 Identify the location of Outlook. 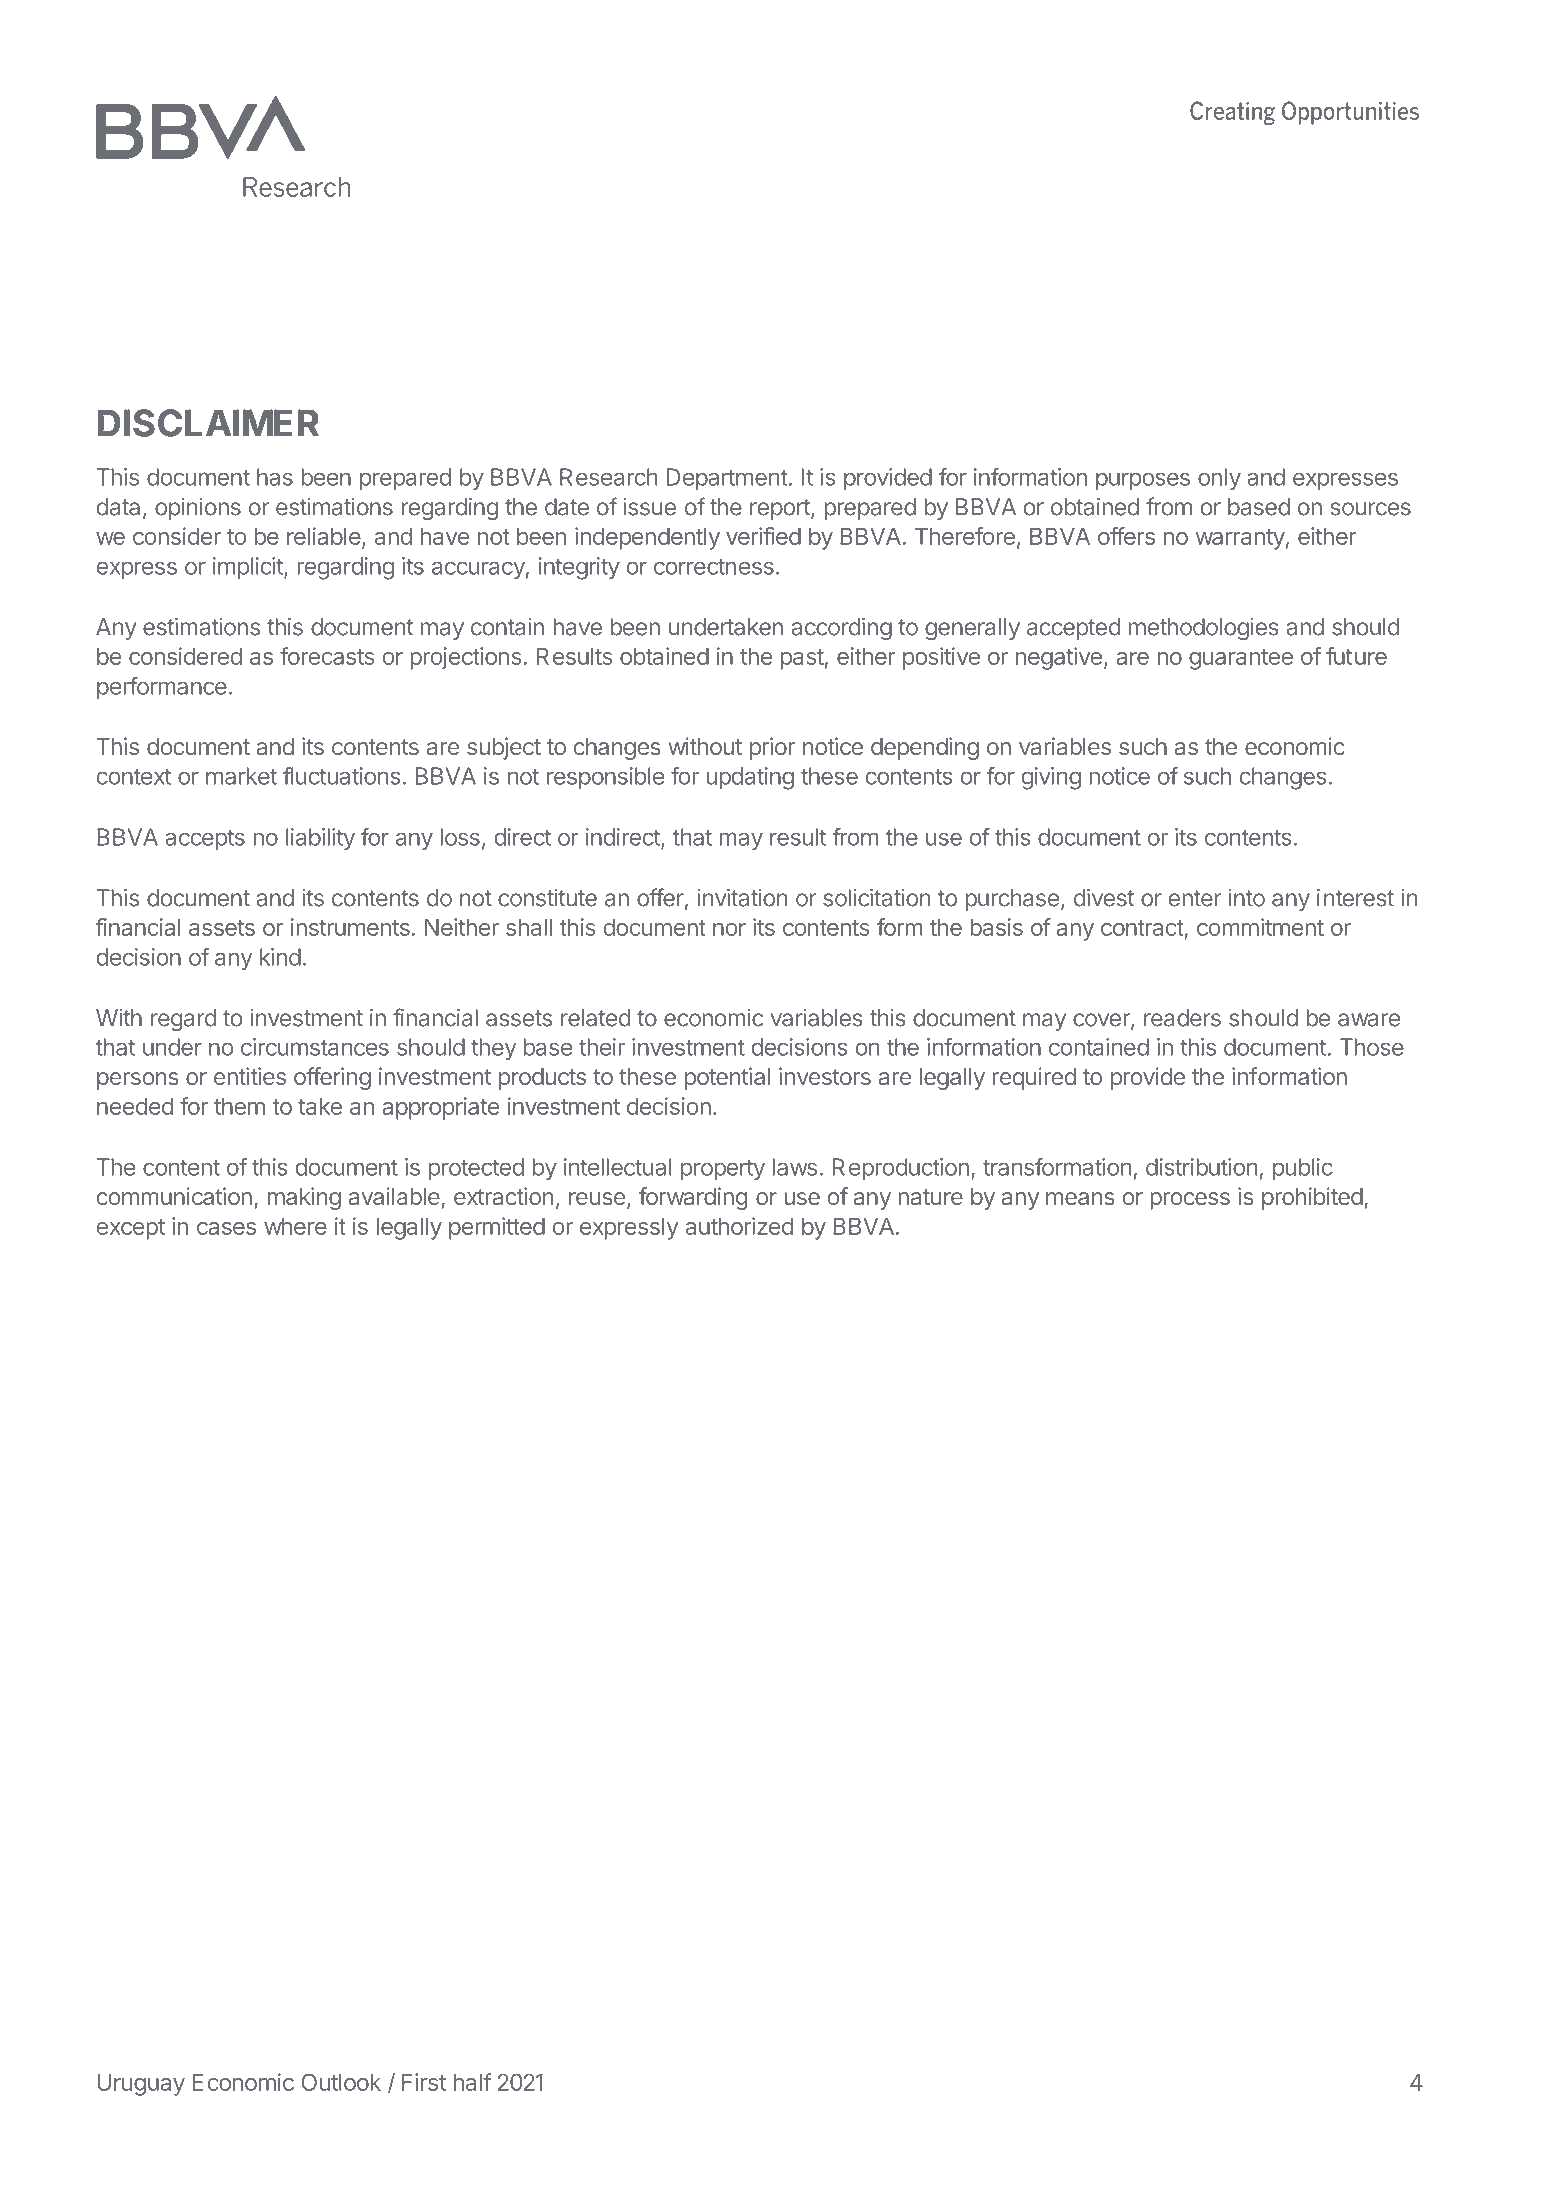
(341, 2082).
